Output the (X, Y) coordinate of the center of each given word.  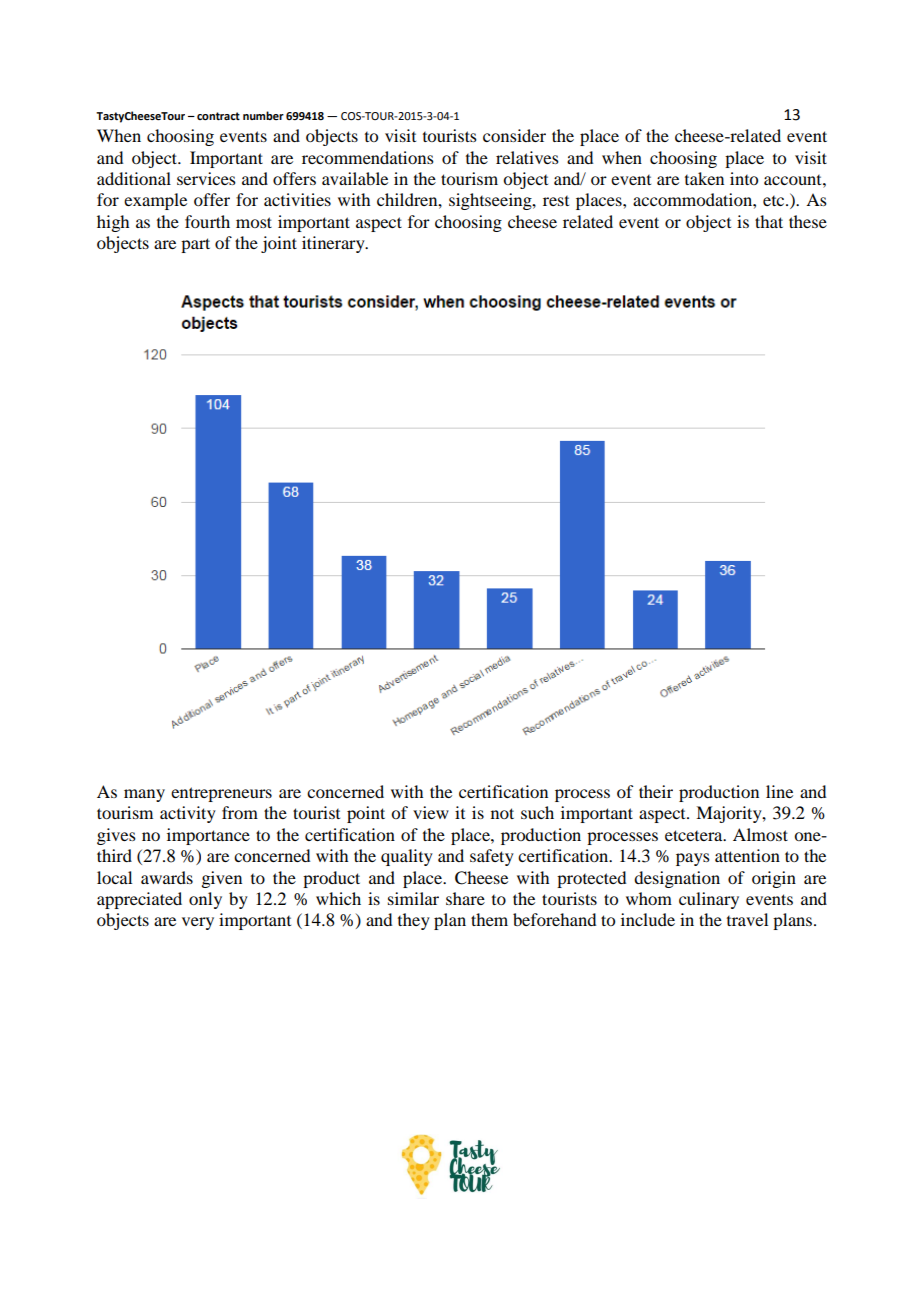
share (465, 898)
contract (218, 116)
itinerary (334, 244)
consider (514, 135)
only (205, 900)
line (779, 791)
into (744, 178)
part (195, 245)
